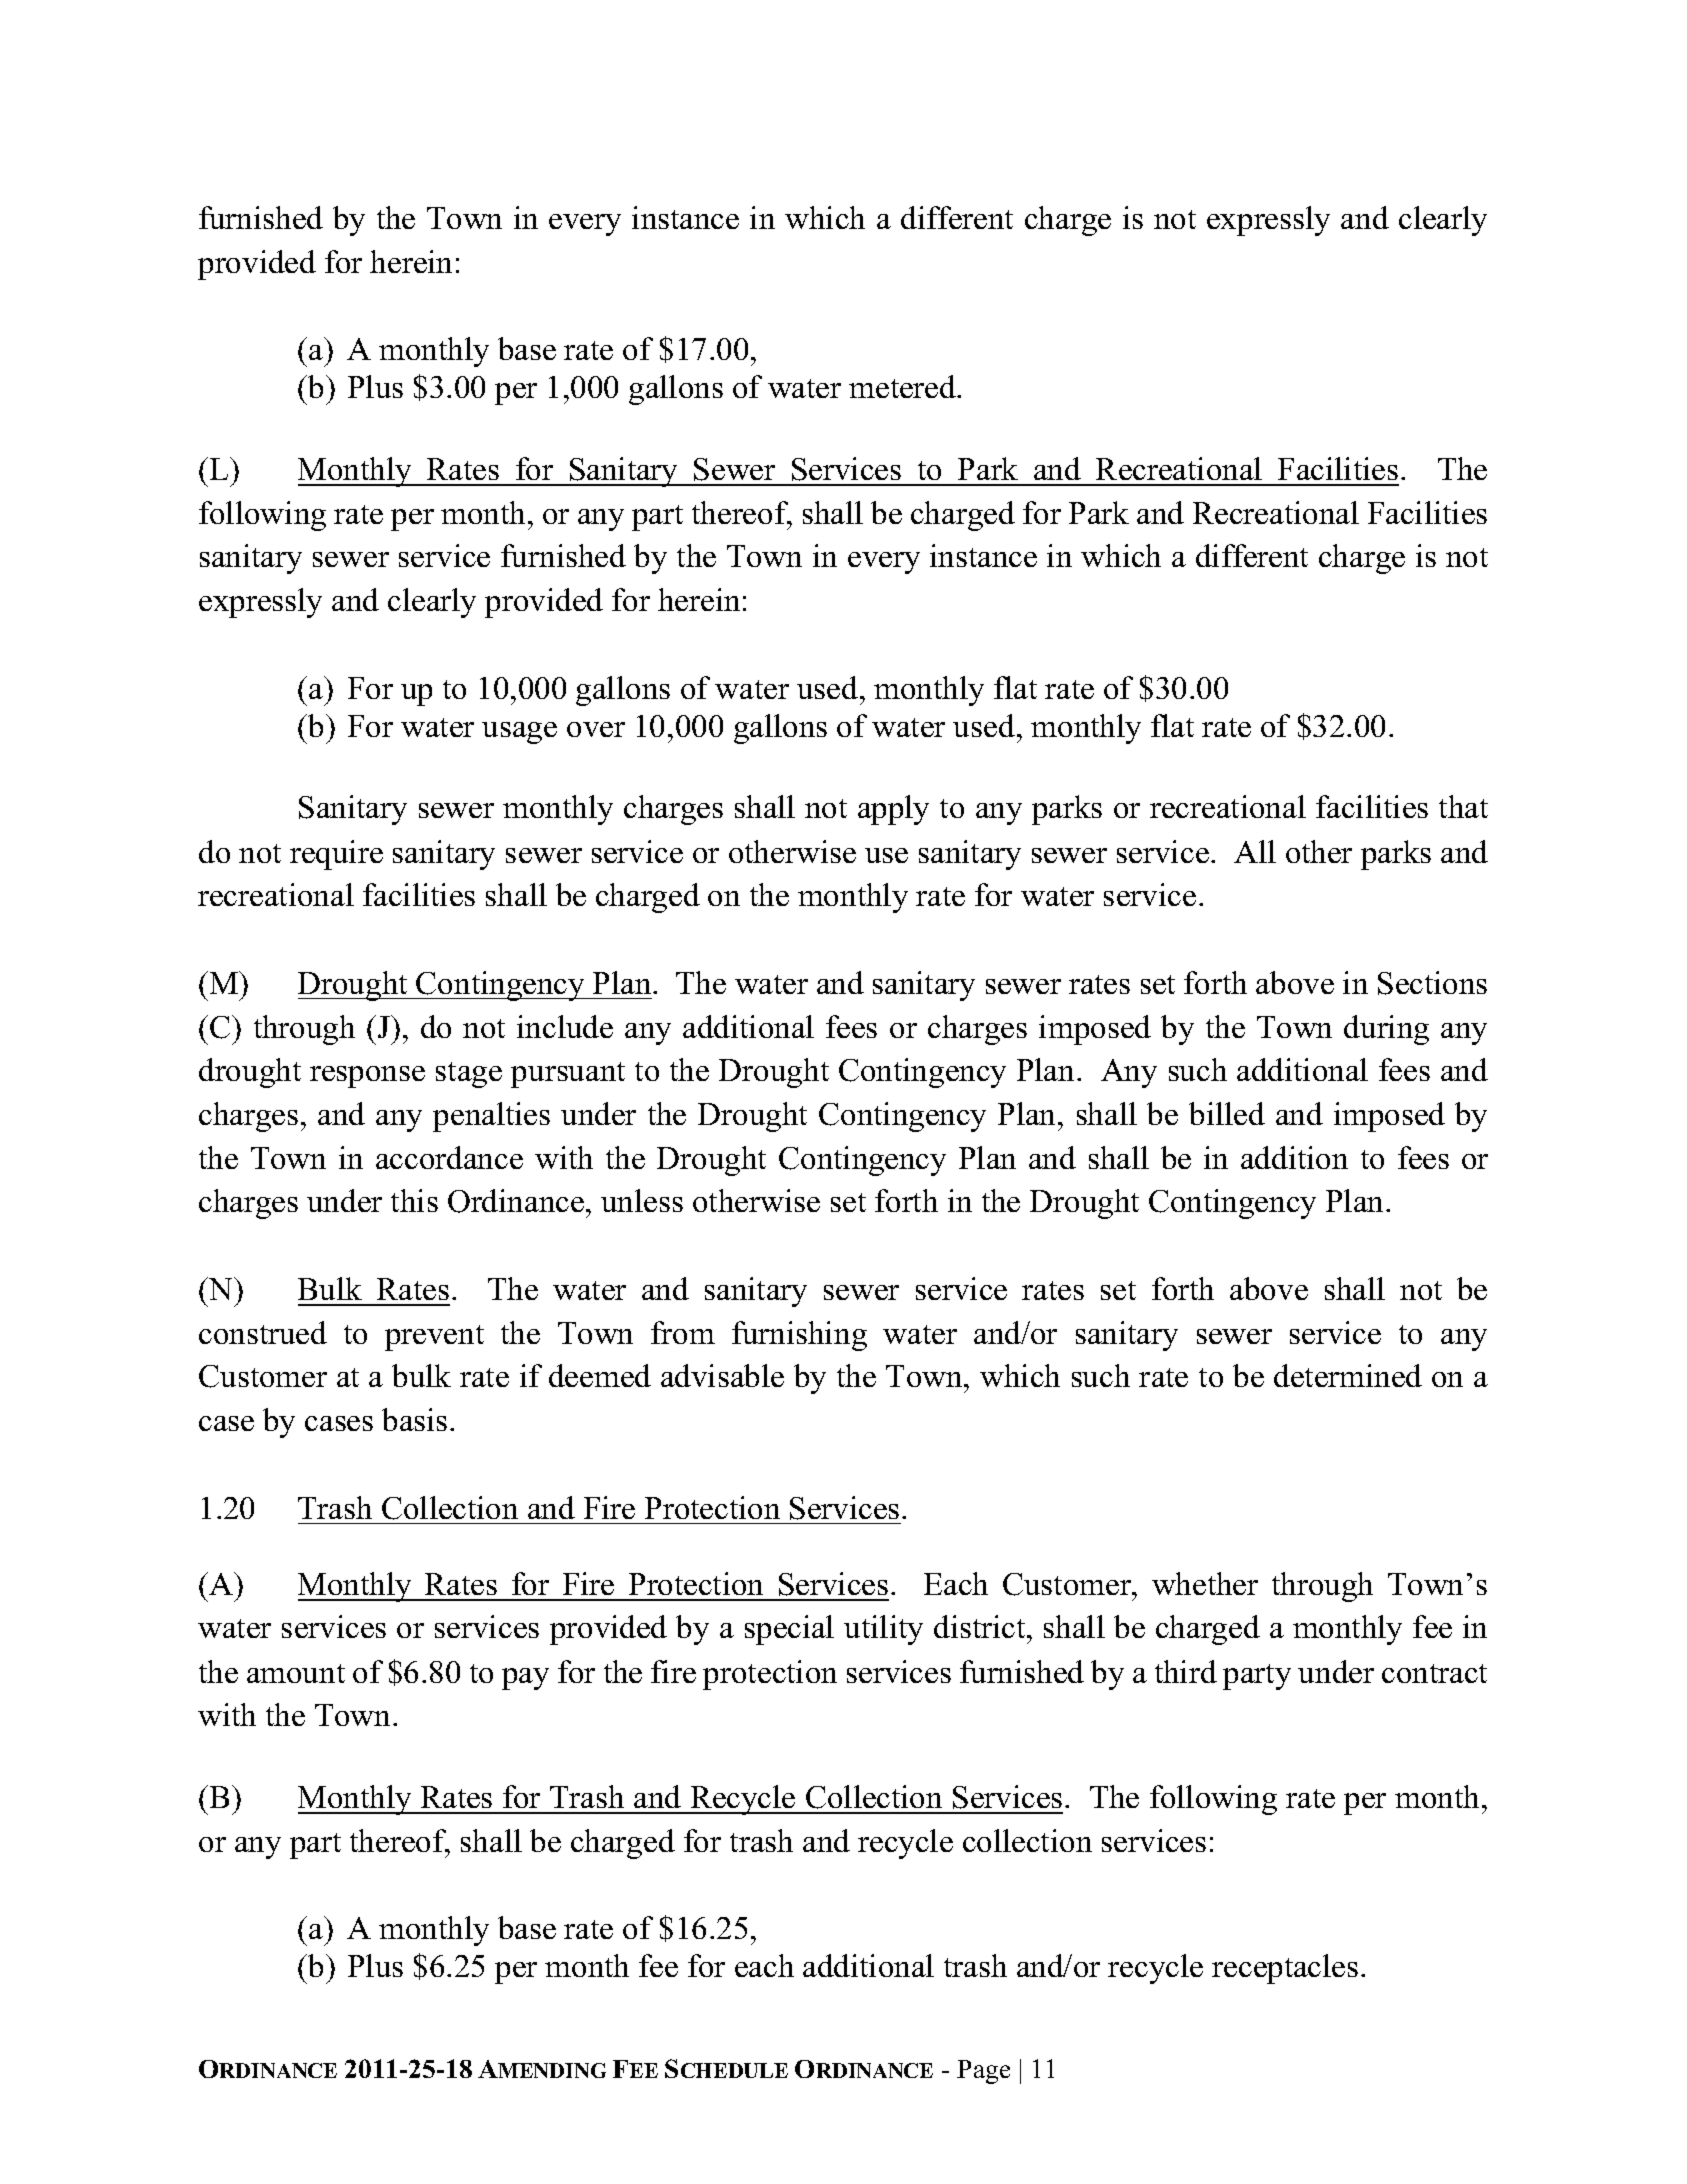  Describe the element at coordinates (519, 733) in the document. I see `usage` at that location.
